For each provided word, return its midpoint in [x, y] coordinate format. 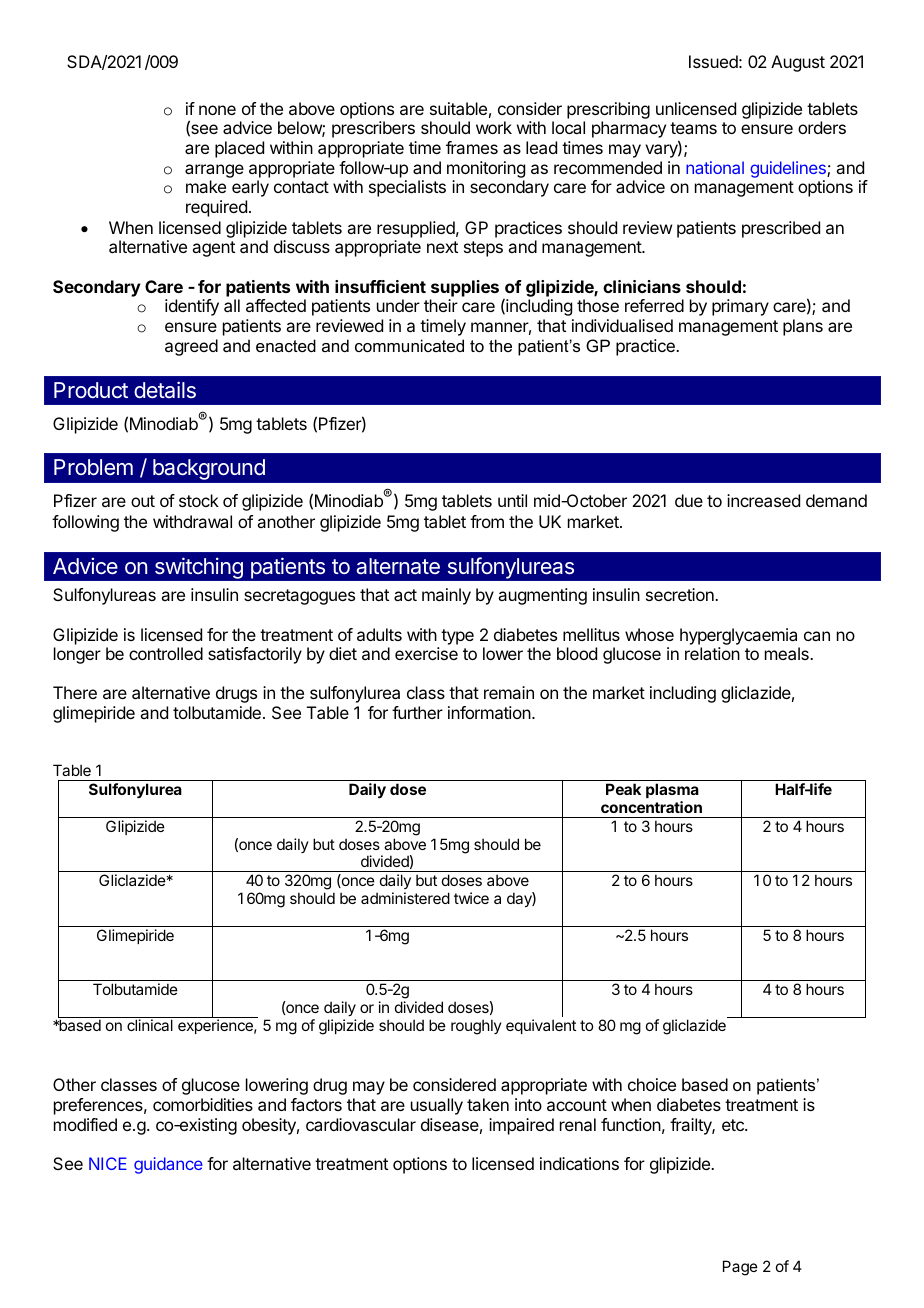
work [494, 127]
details [165, 389]
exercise [426, 653]
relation [712, 653]
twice [471, 898]
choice [652, 1084]
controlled [166, 653]
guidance [168, 1165]
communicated [409, 345]
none [217, 110]
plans [803, 327]
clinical [150, 1025]
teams [693, 128]
